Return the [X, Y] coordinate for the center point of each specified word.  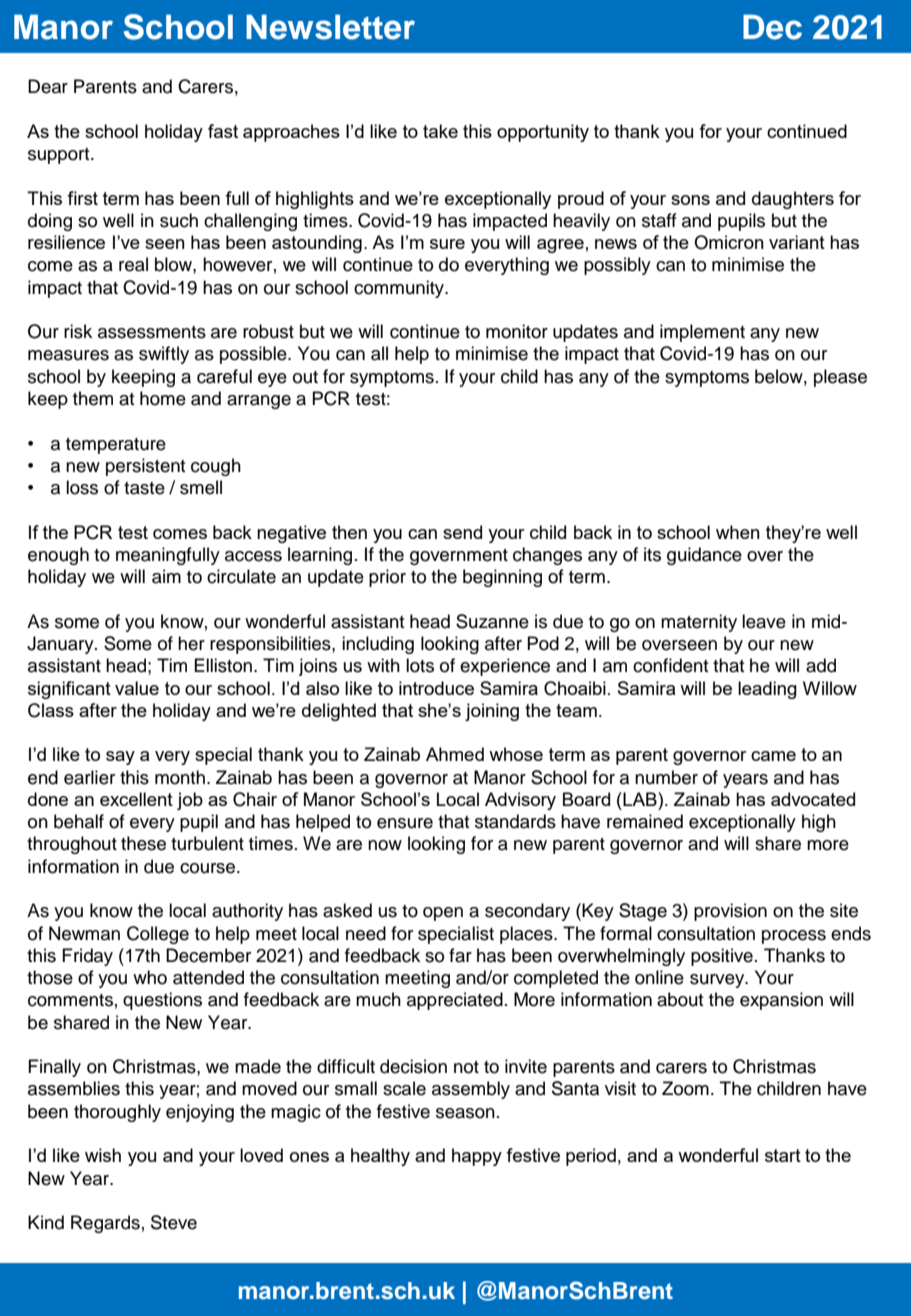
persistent [145, 467]
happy [477, 1157]
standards [515, 821]
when [738, 532]
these [143, 843]
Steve [174, 1222]
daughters [793, 200]
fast [223, 131]
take [440, 131]
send [462, 532]
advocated [813, 799]
